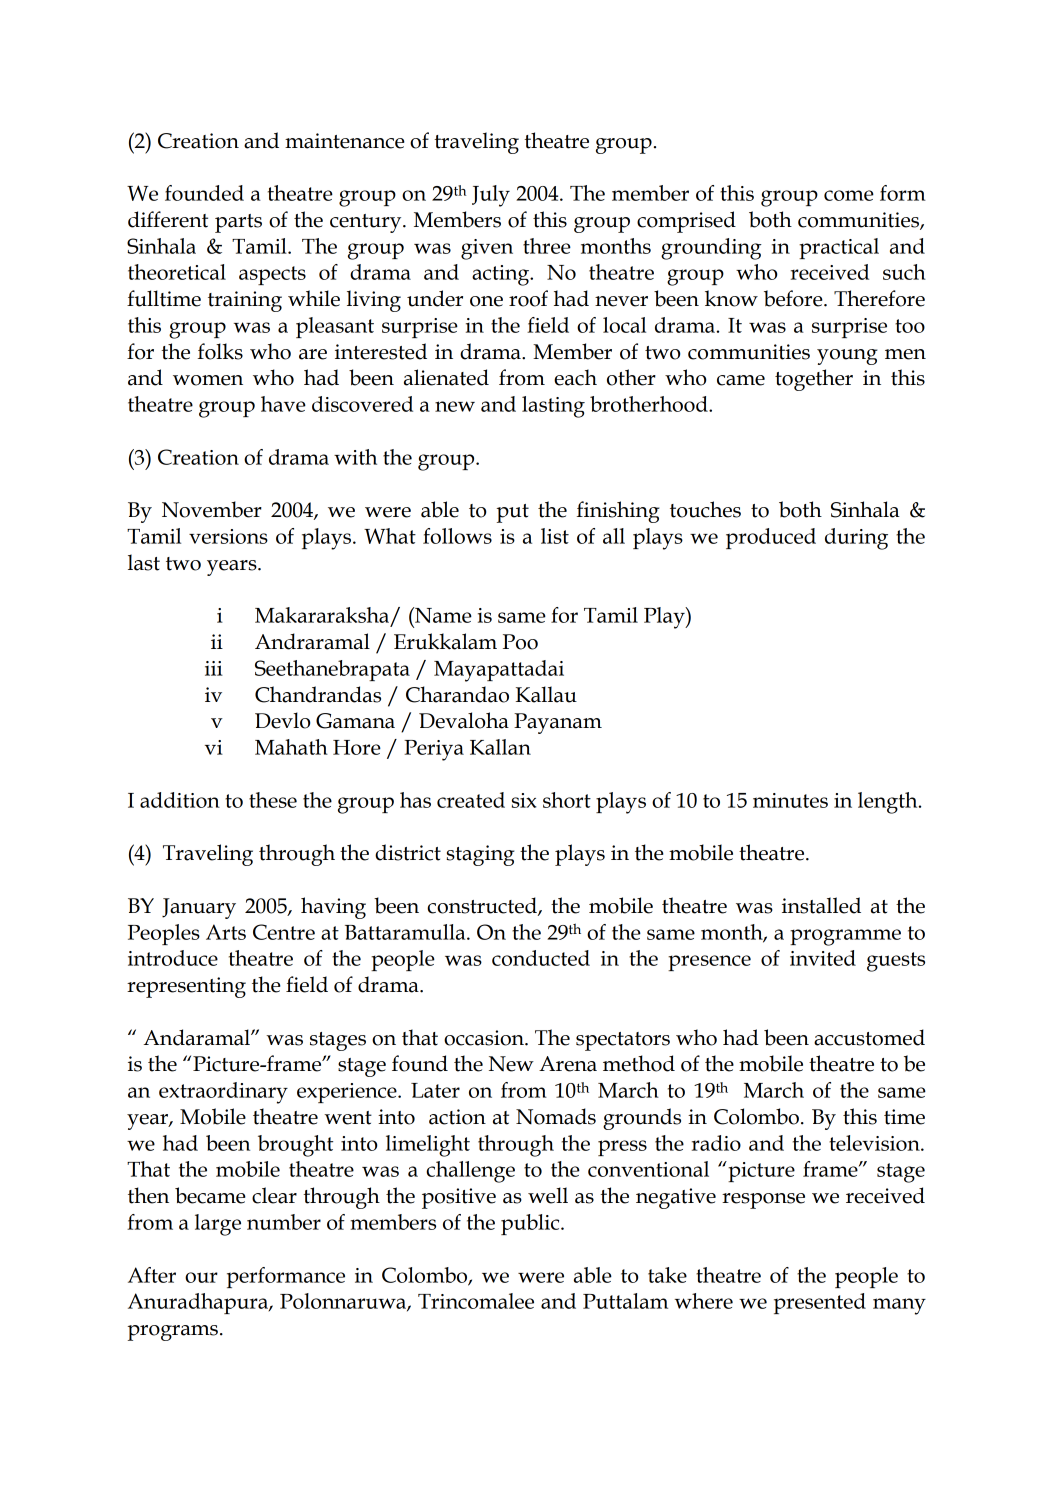 This screenshot has height=1489, width=1053. Describe the element at coordinates (575, 377) in the screenshot. I see `each` at that location.
